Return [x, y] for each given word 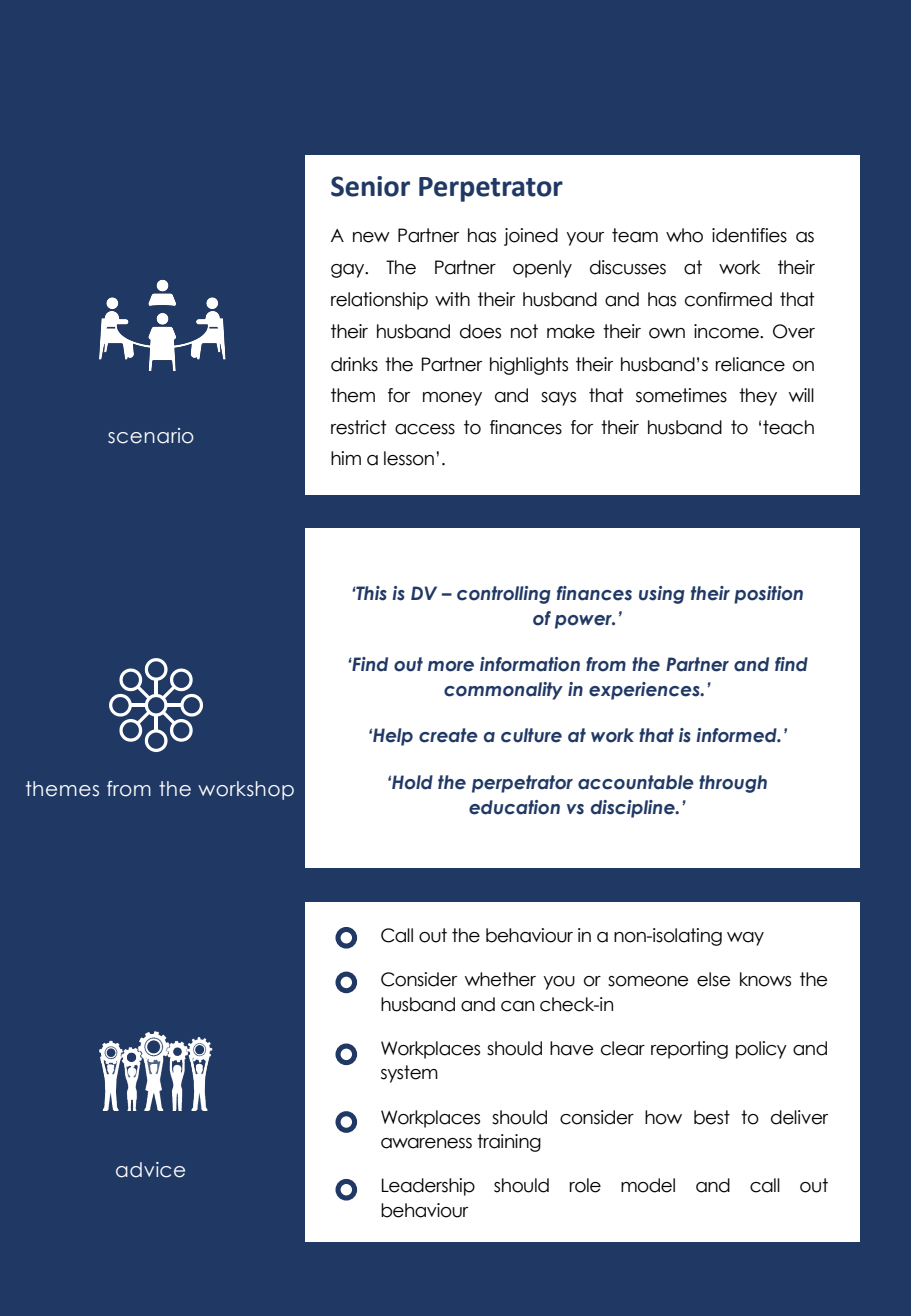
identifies [749, 235]
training [509, 1143]
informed [737, 735]
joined [531, 237]
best [712, 1117]
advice [150, 1170]
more [451, 666]
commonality [503, 691]
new [371, 237]
